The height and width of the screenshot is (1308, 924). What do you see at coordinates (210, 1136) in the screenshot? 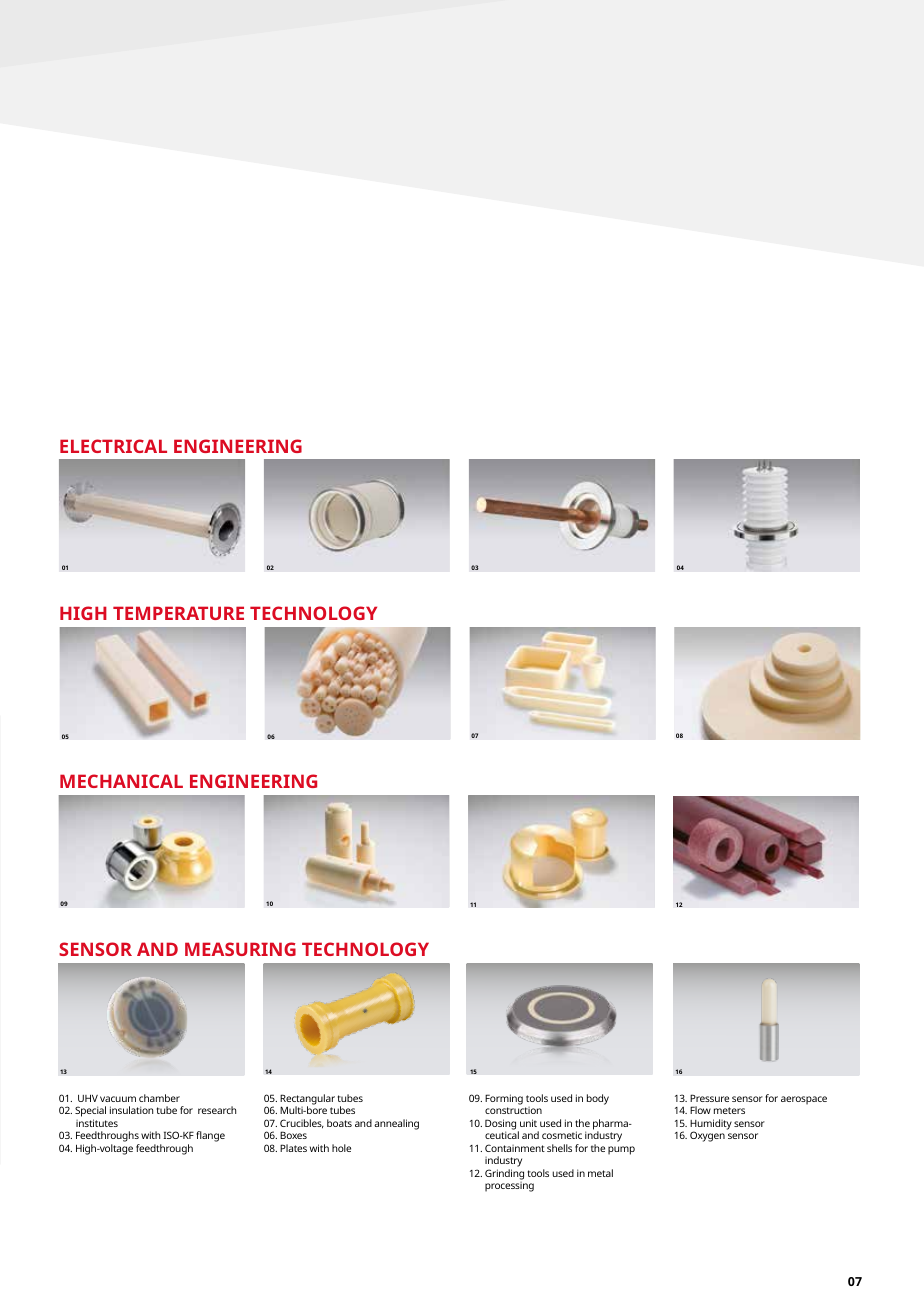
I see `flange` at bounding box center [210, 1136].
